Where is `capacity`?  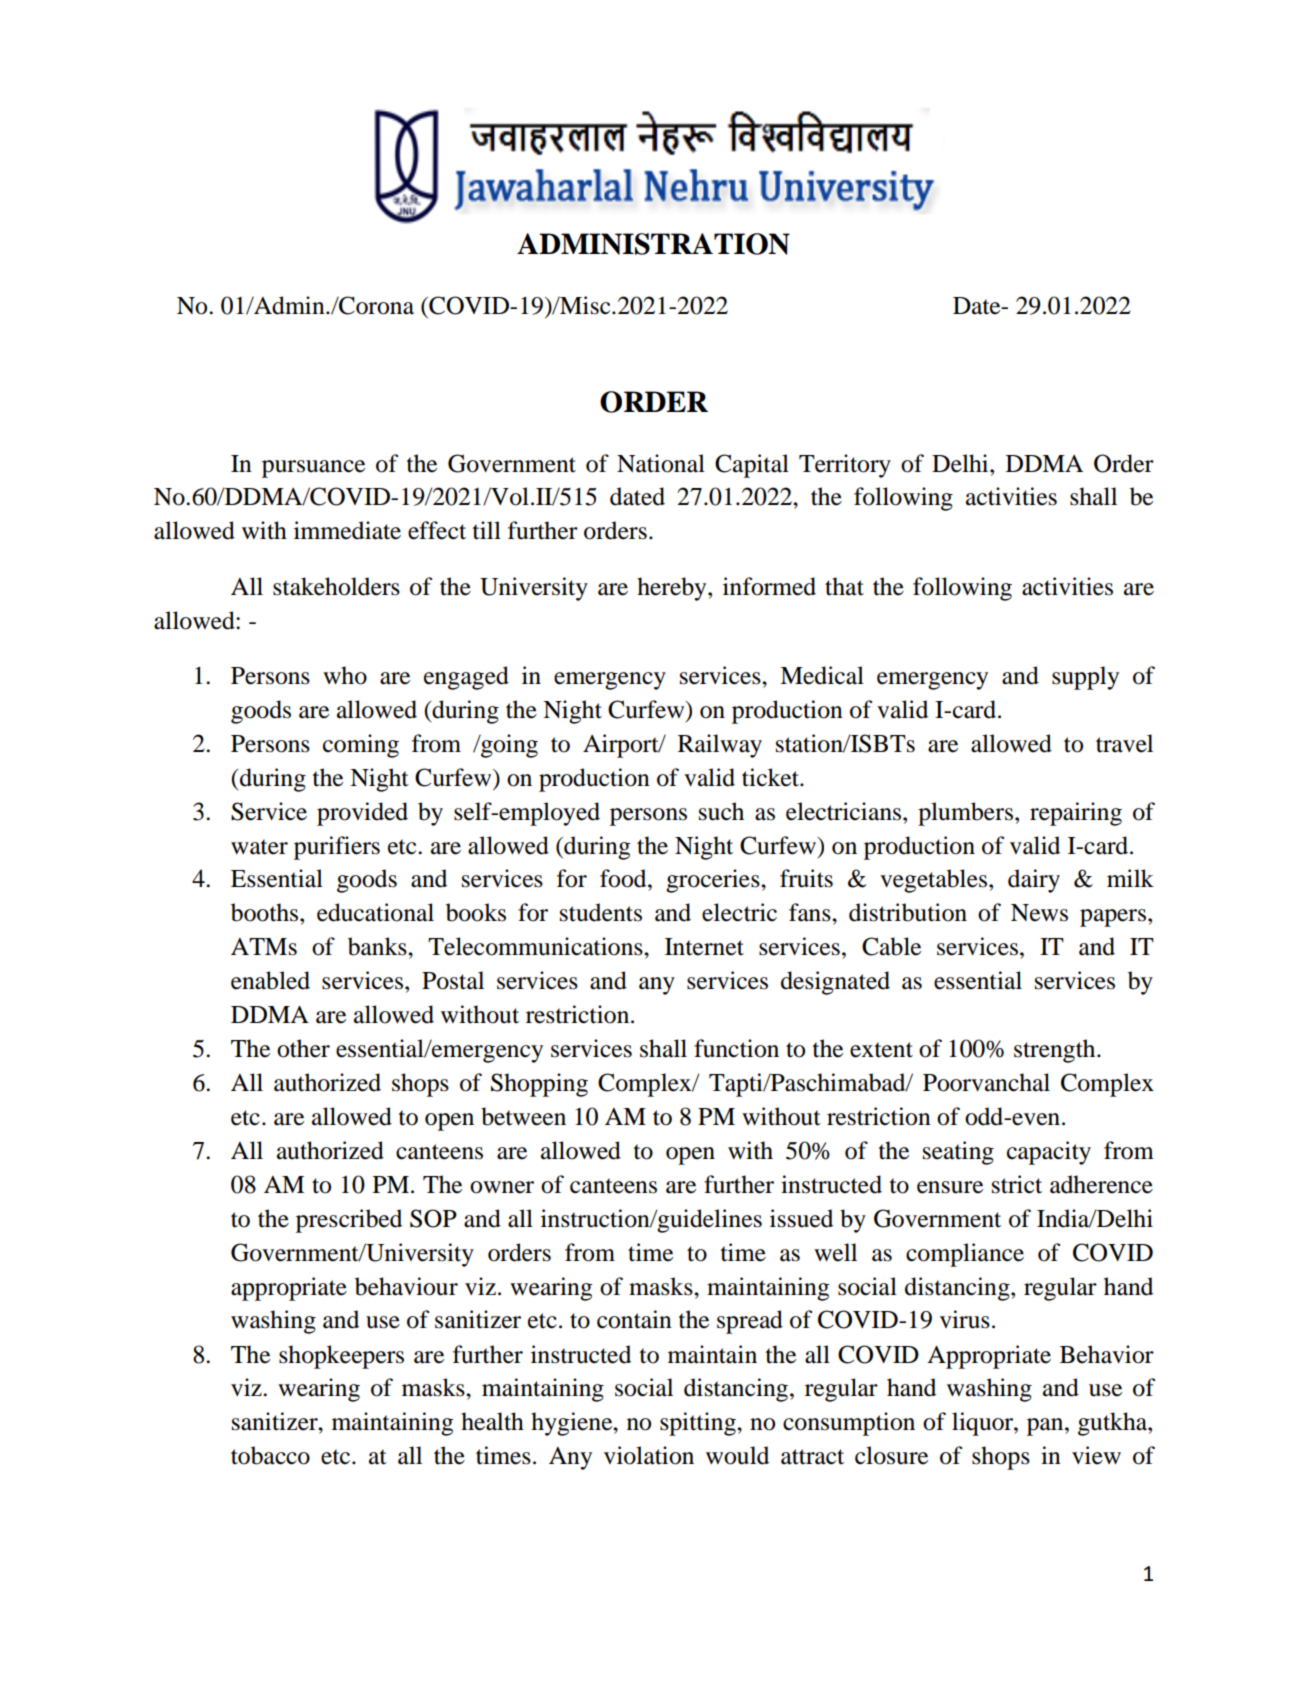
capacity is located at coordinates (1049, 1153).
